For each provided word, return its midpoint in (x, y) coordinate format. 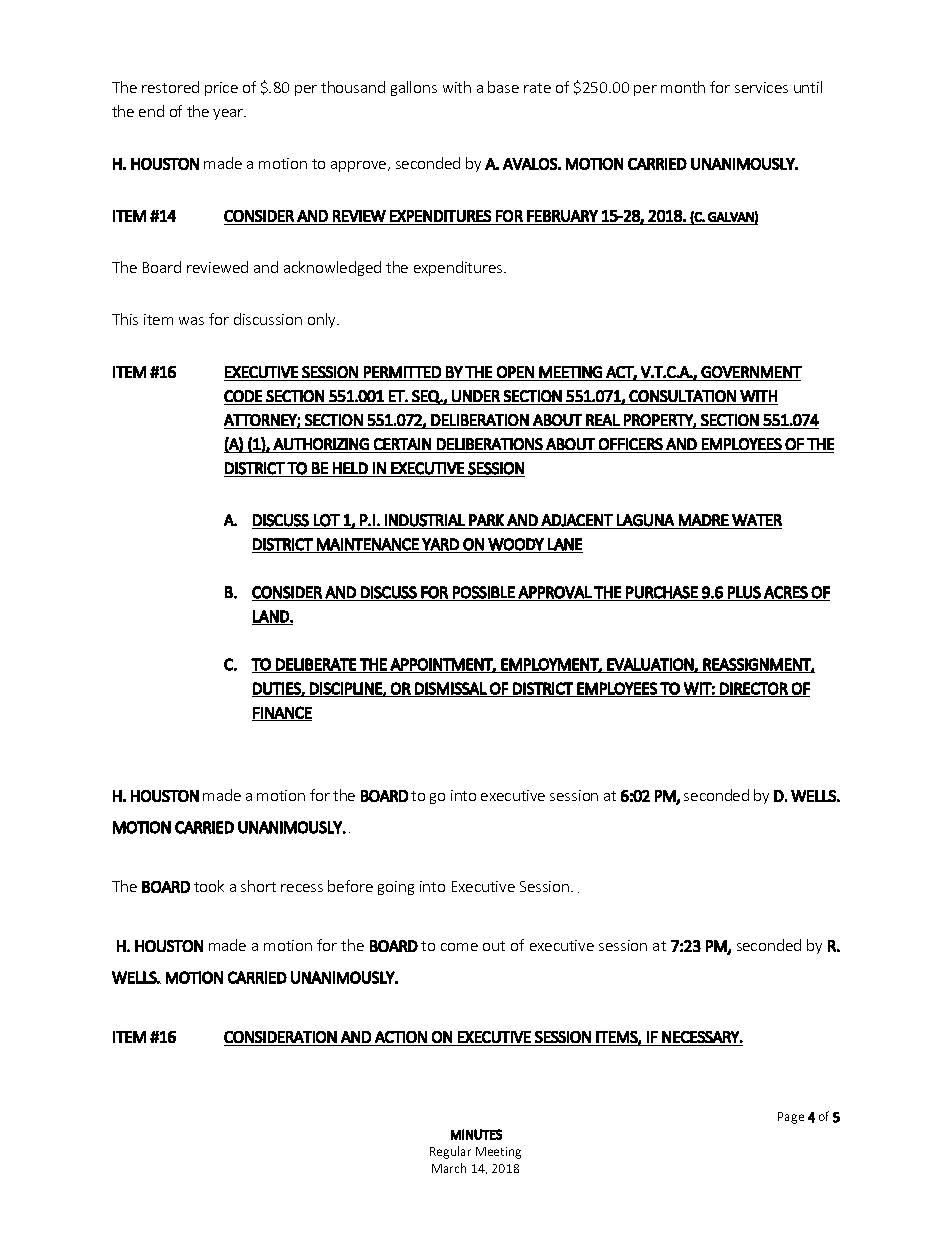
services (761, 87)
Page (791, 1118)
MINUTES (476, 1134)
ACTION (401, 1037)
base (503, 87)
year (229, 114)
